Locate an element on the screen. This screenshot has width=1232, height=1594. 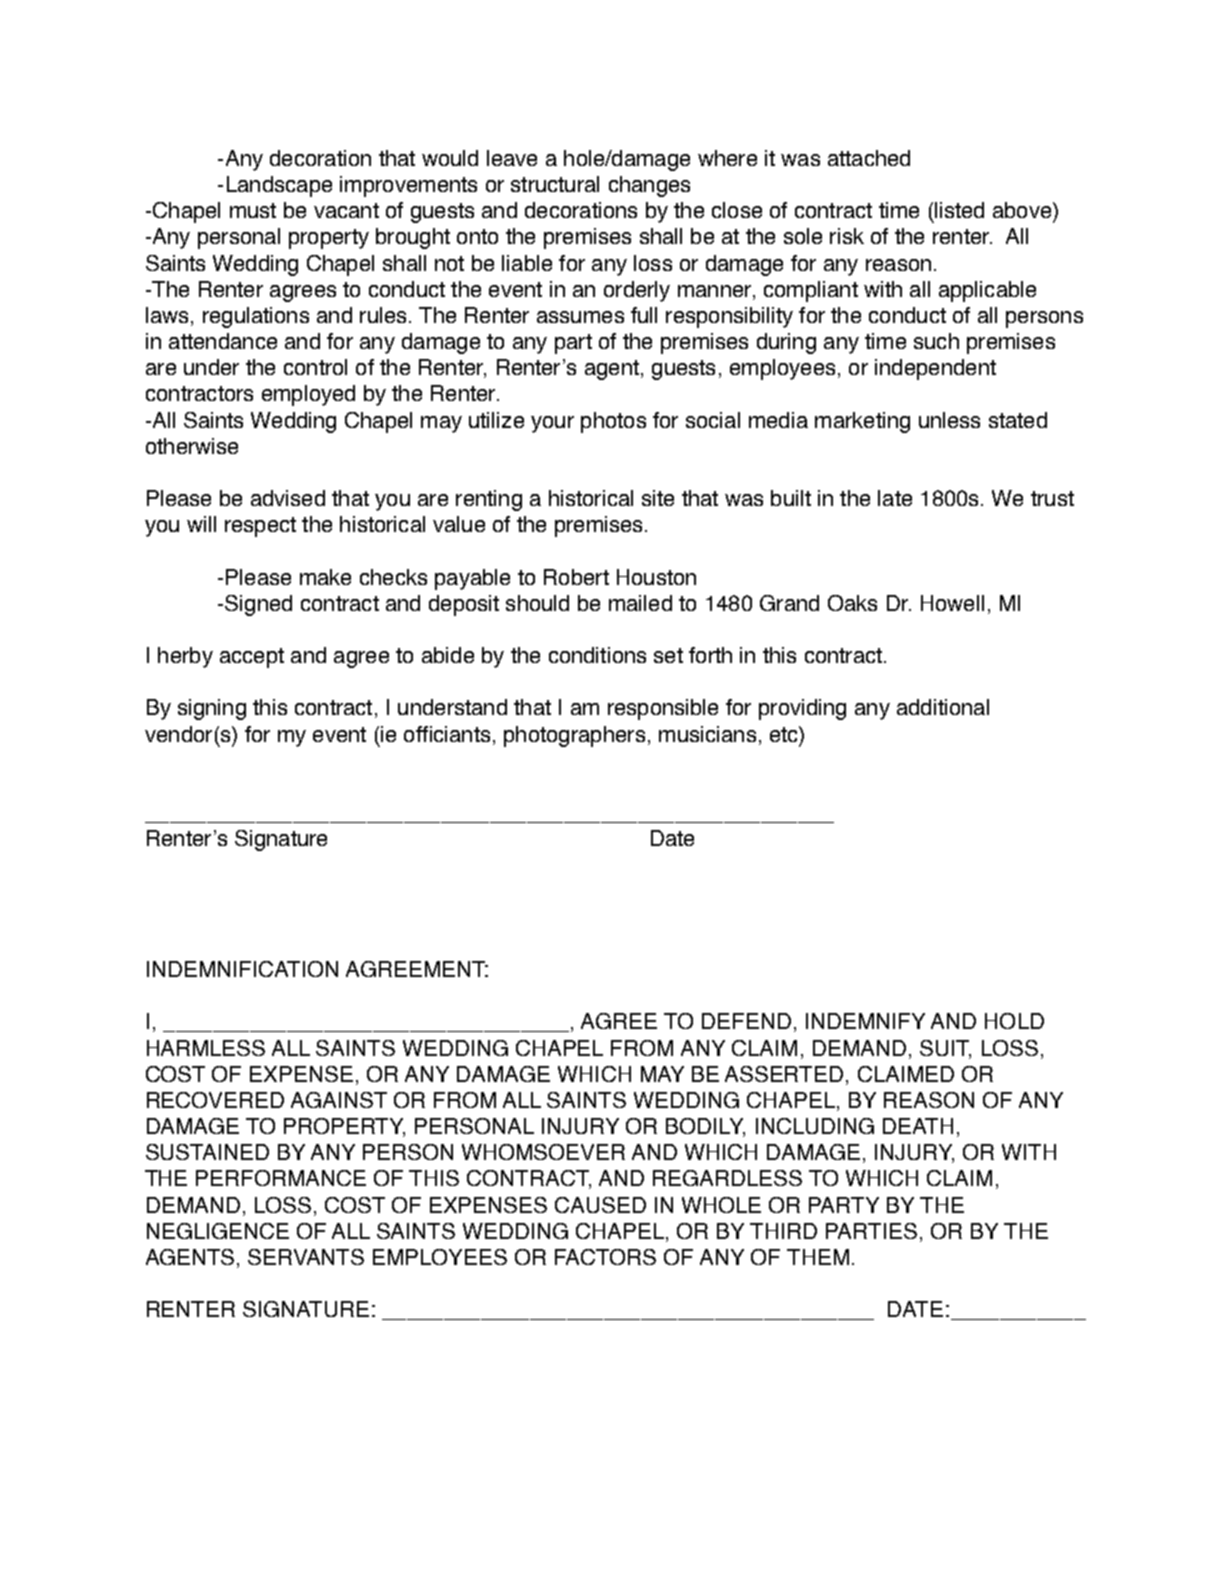
changes is located at coordinates (649, 186).
